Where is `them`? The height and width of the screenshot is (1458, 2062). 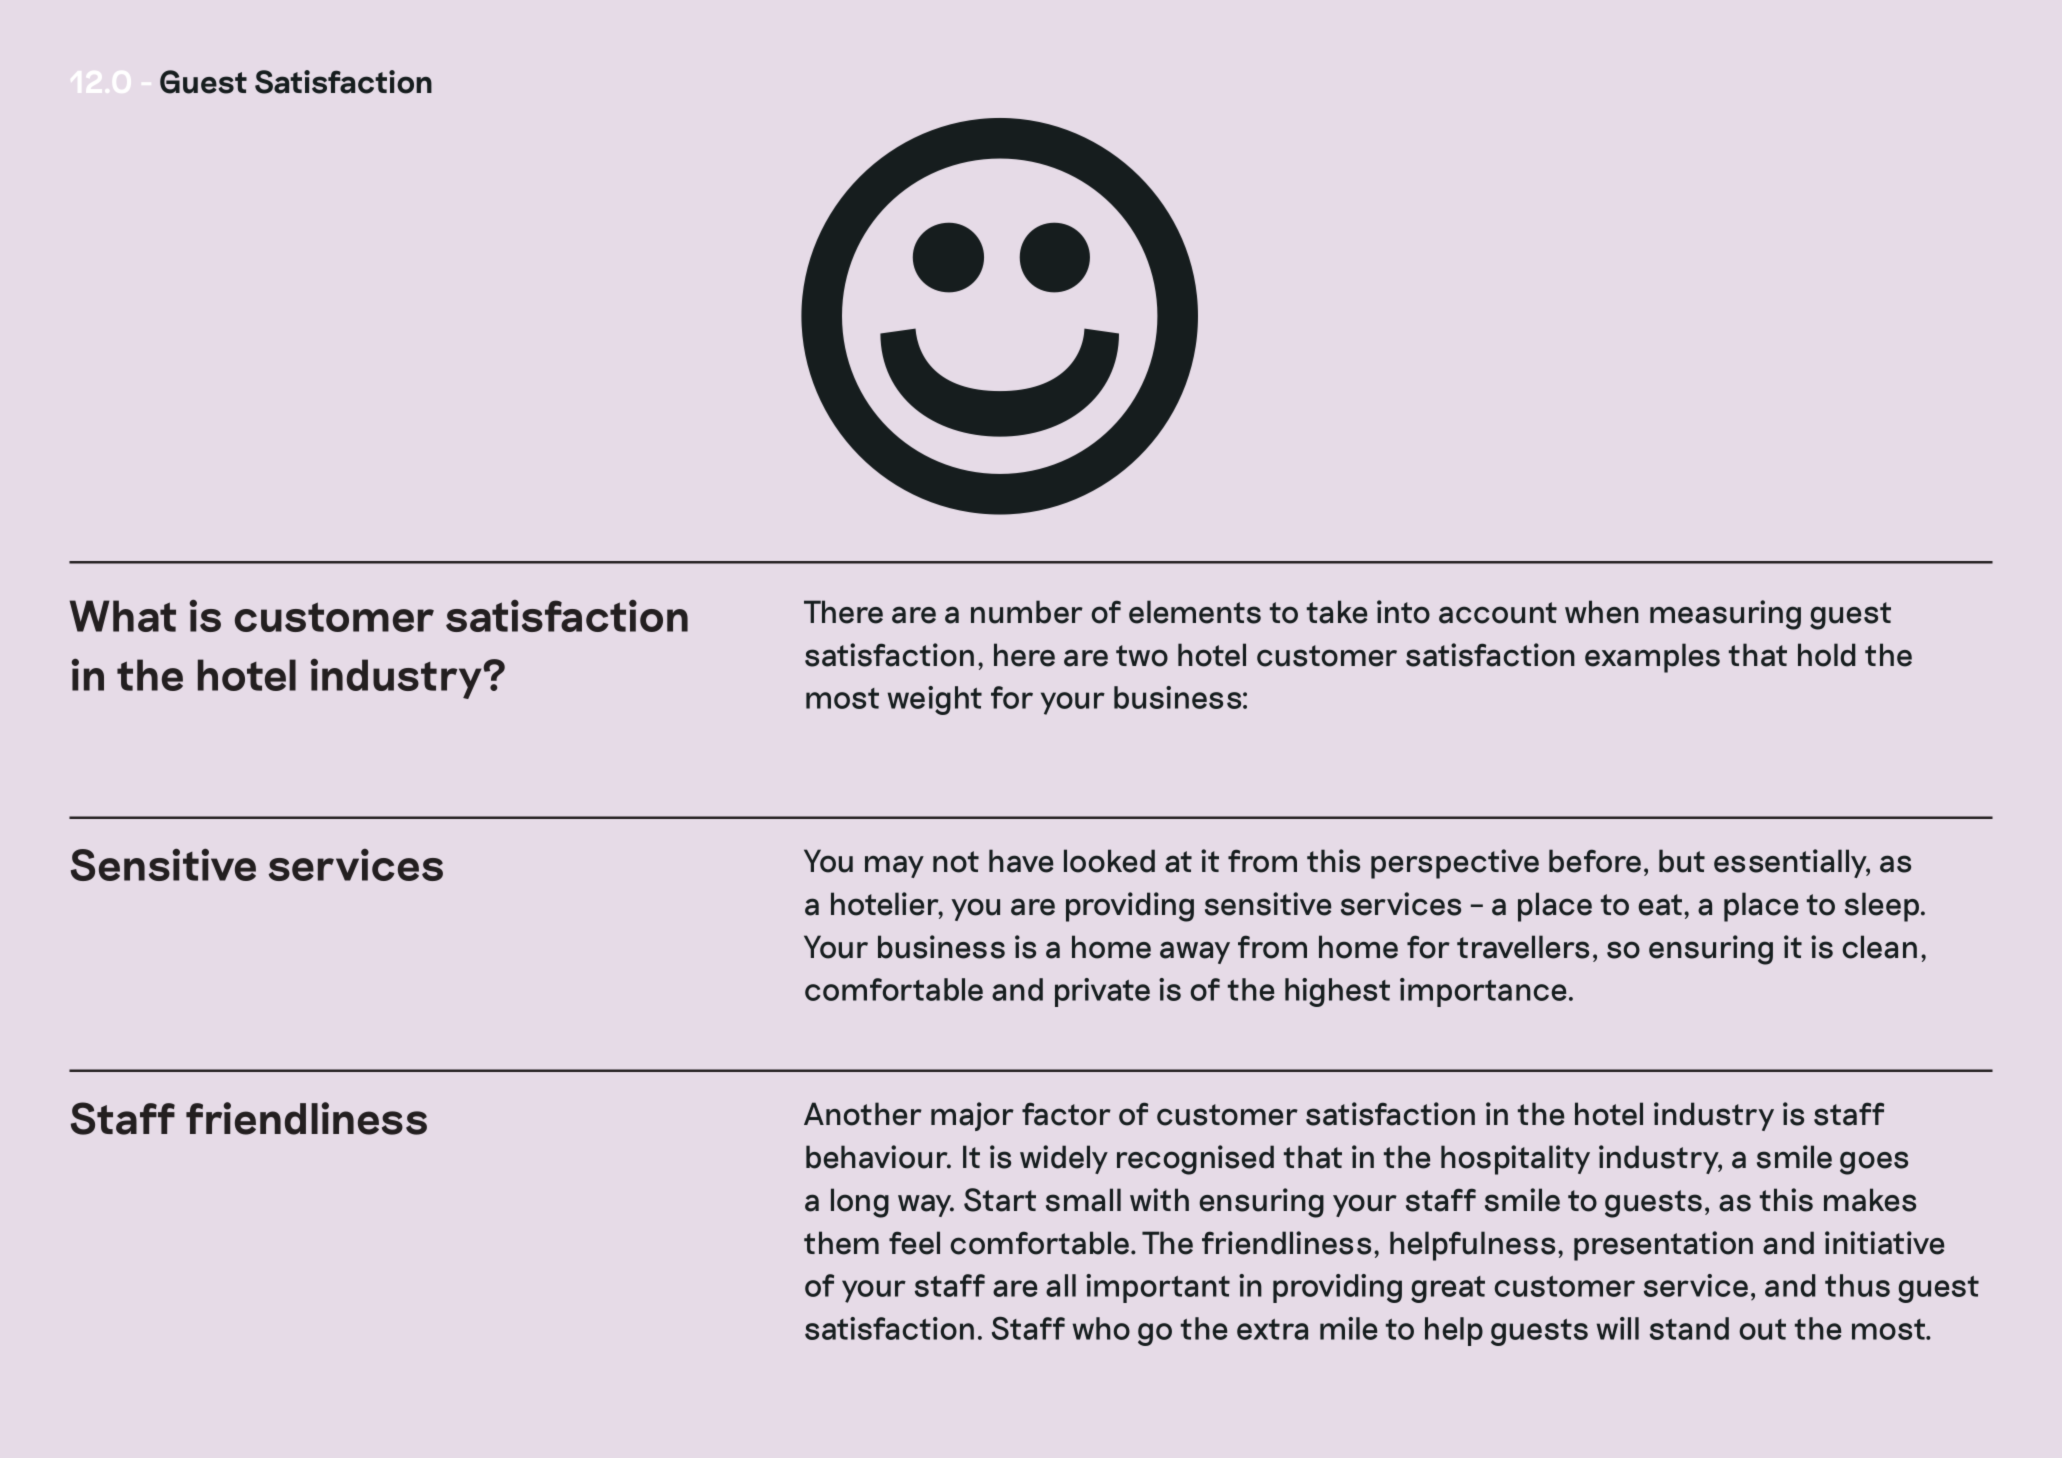
them is located at coordinates (841, 1243).
